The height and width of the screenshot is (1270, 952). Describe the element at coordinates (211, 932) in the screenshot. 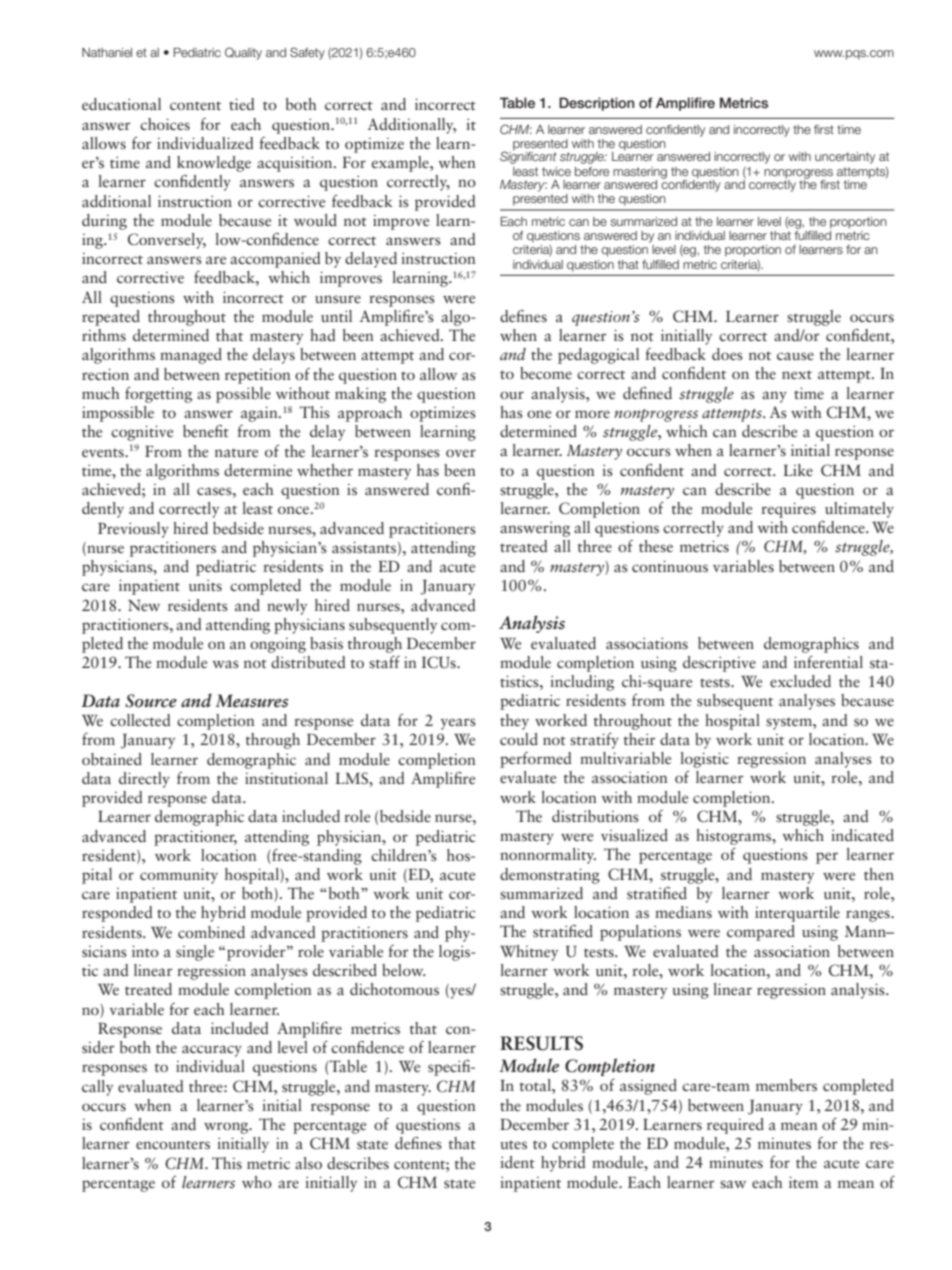

I see `combined` at that location.
